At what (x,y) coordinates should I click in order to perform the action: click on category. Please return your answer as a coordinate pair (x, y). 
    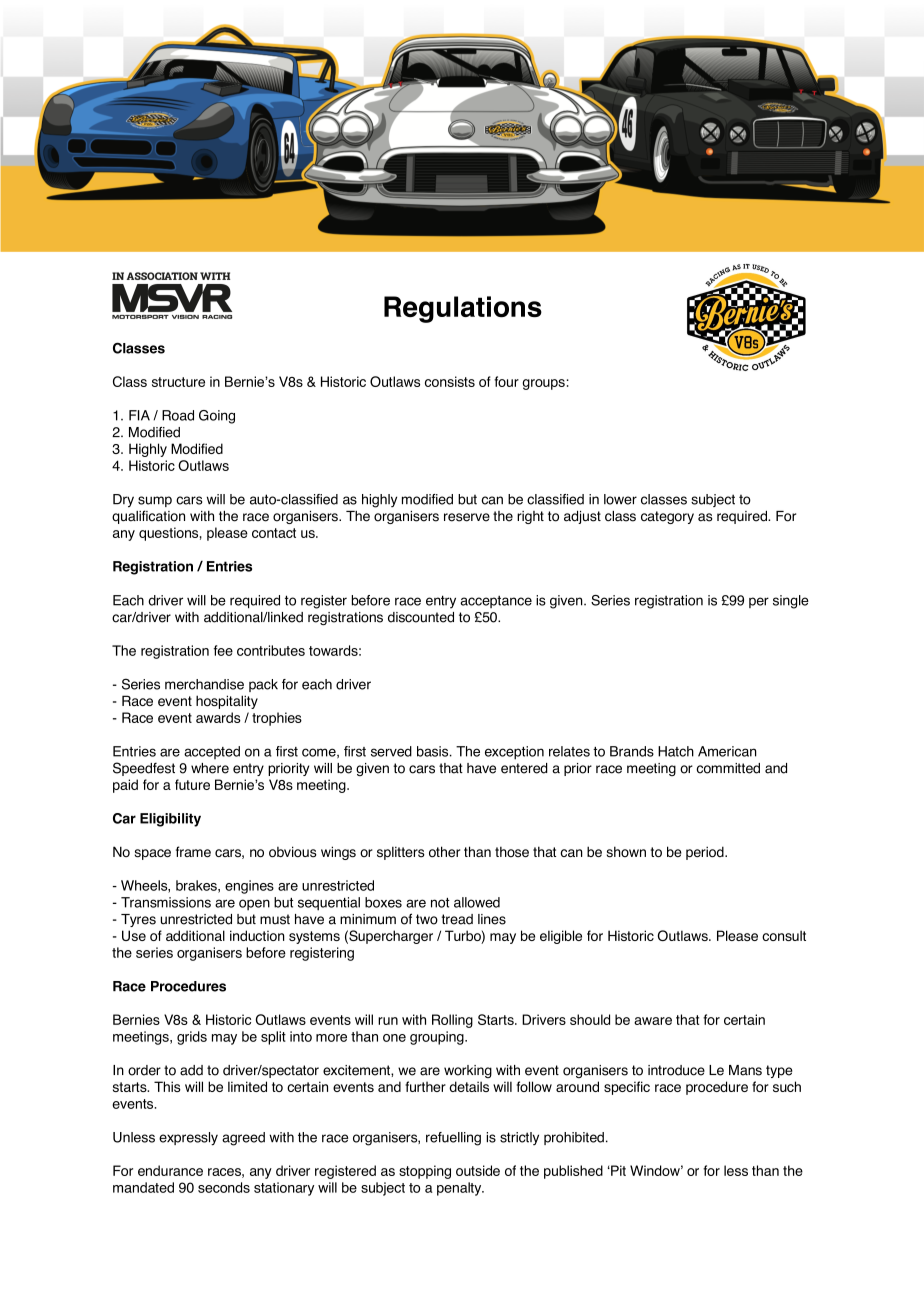
    Looking at the image, I should click on (667, 517).
